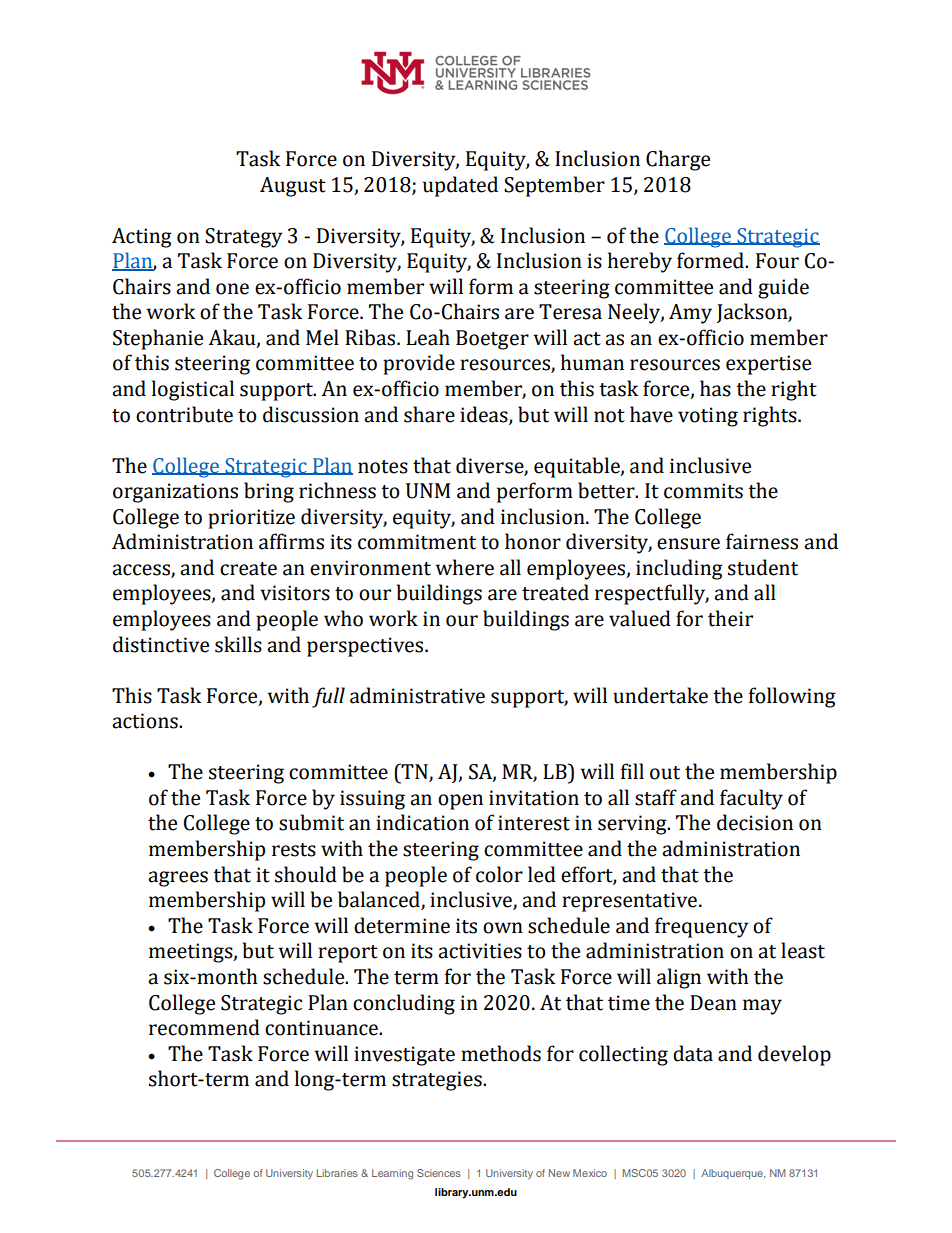  I want to click on decision, so click(755, 822).
